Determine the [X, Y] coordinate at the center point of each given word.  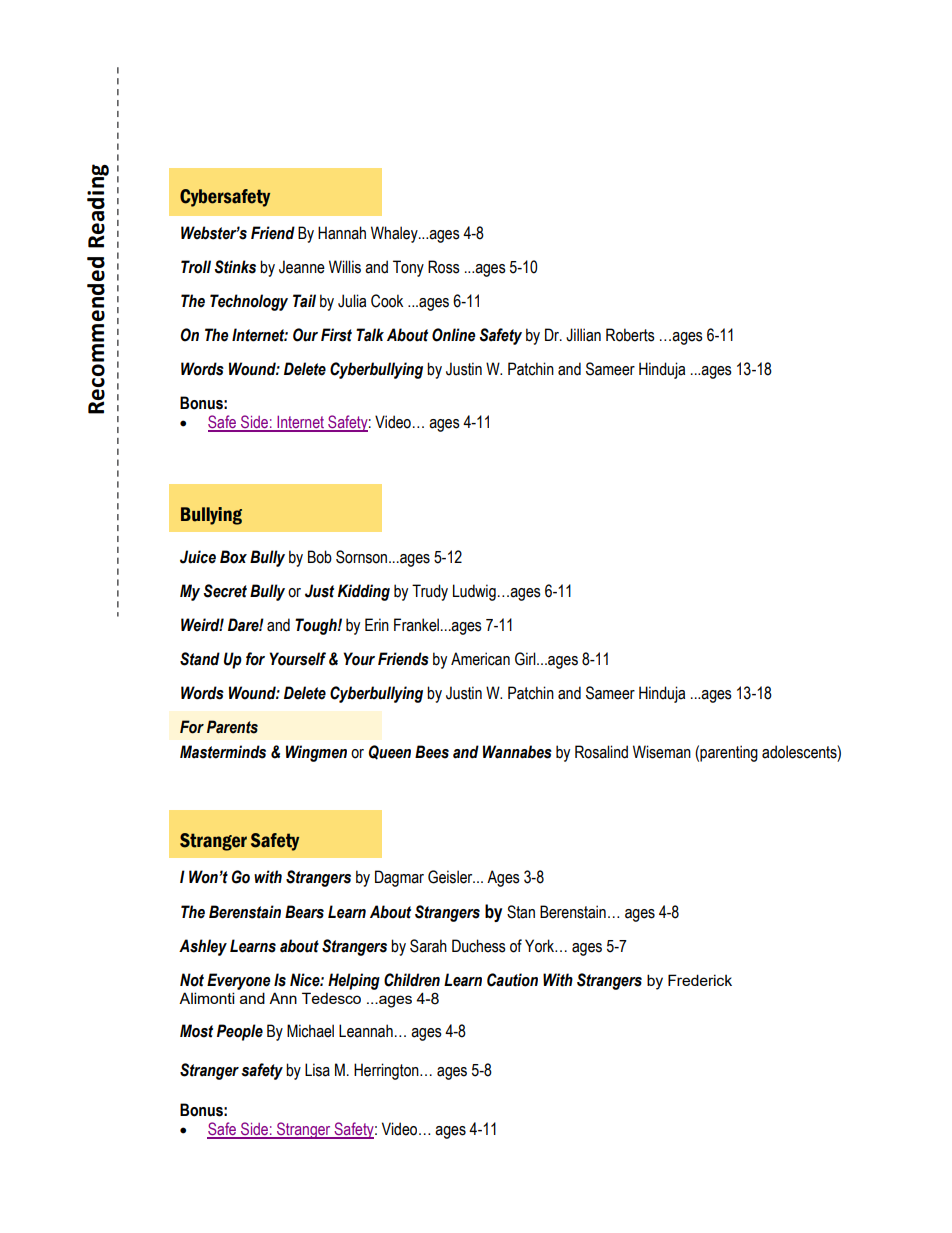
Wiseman [662, 752]
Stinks [235, 267]
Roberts [630, 335]
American [480, 659]
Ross [444, 267]
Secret [225, 591]
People [240, 1032]
